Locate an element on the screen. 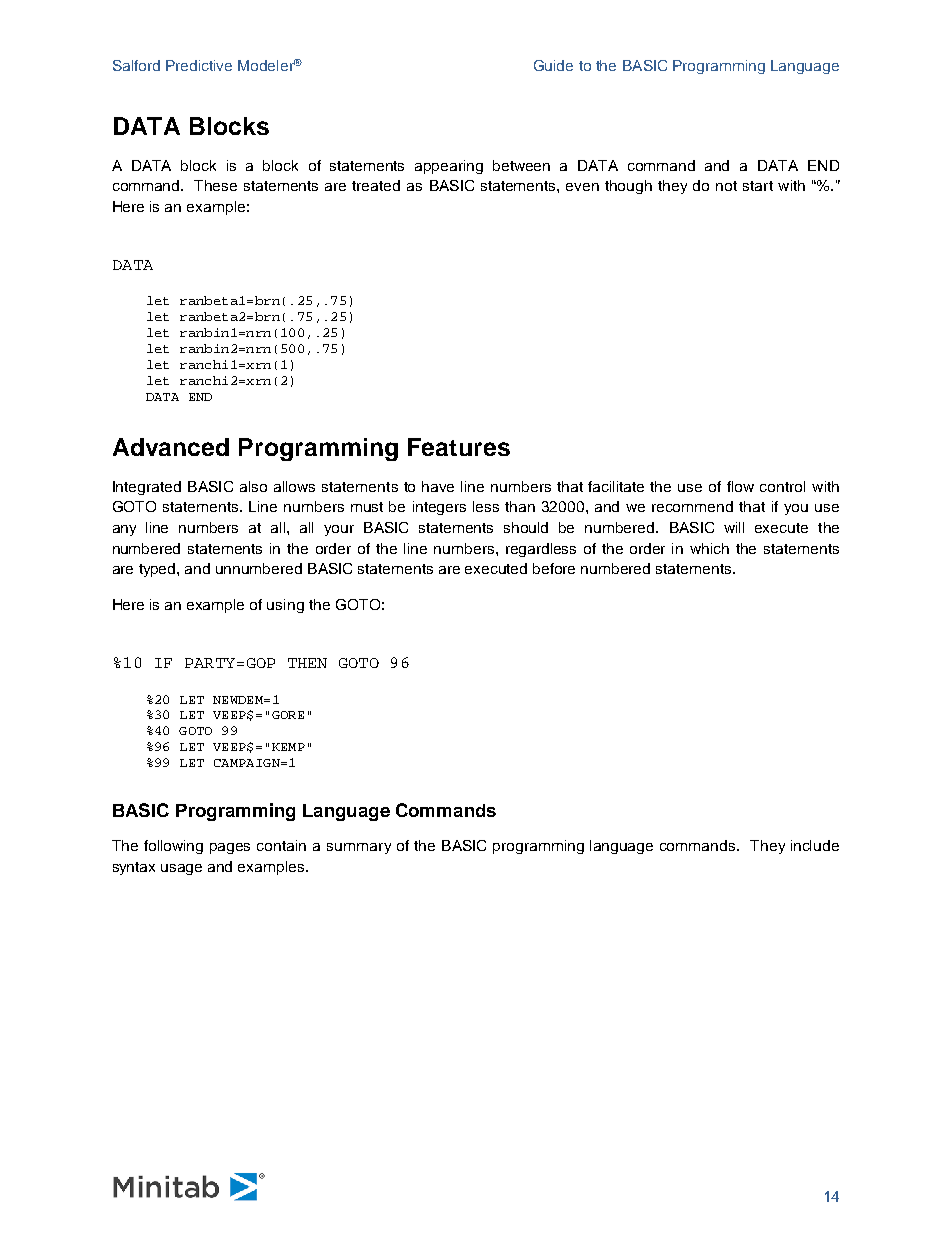  Predictive is located at coordinates (199, 65).
